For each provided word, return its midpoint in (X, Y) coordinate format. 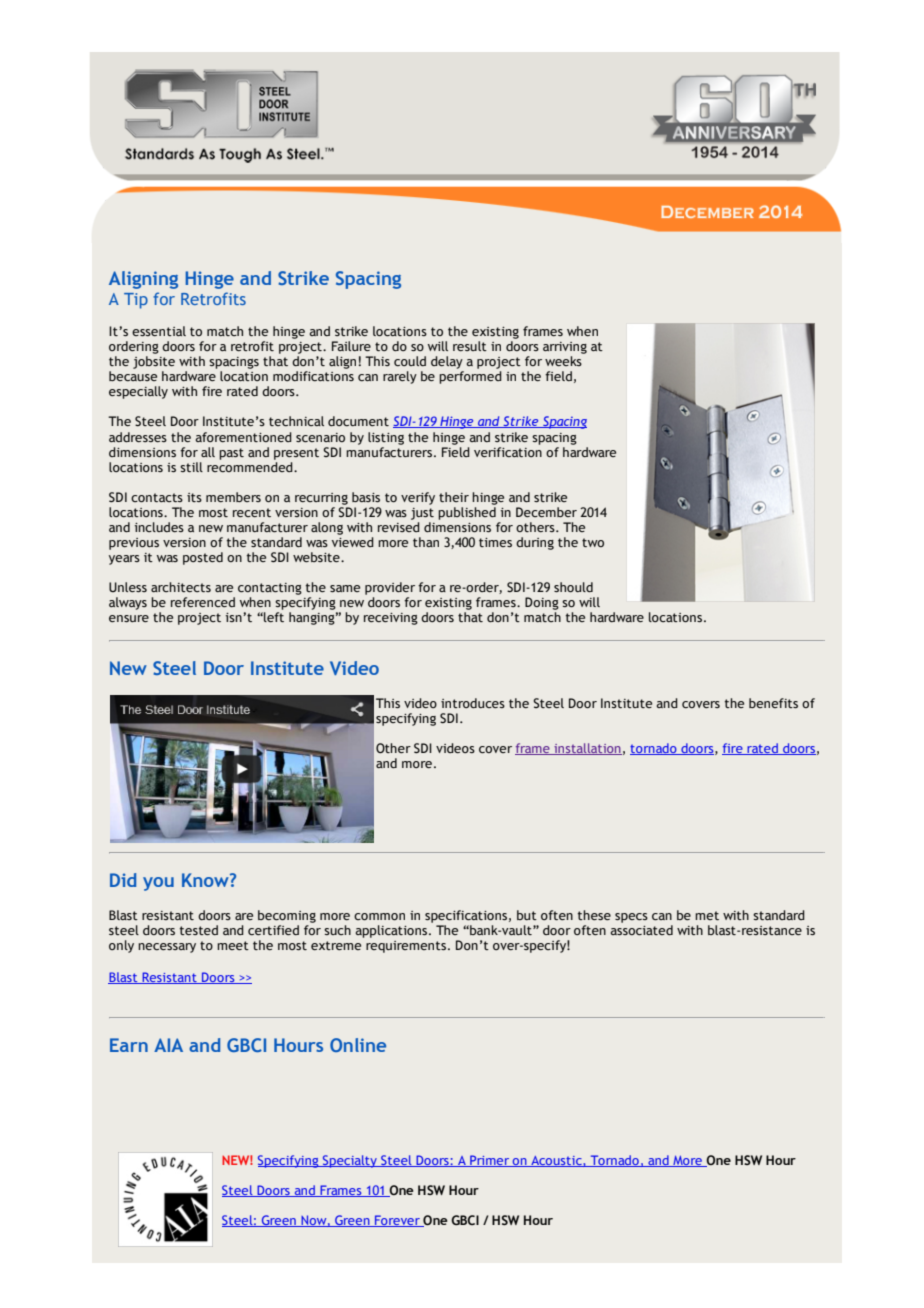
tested (199, 930)
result (470, 346)
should (573, 587)
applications (392, 931)
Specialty (350, 1161)
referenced (203, 602)
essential (159, 331)
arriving (565, 348)
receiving (391, 619)
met (707, 915)
